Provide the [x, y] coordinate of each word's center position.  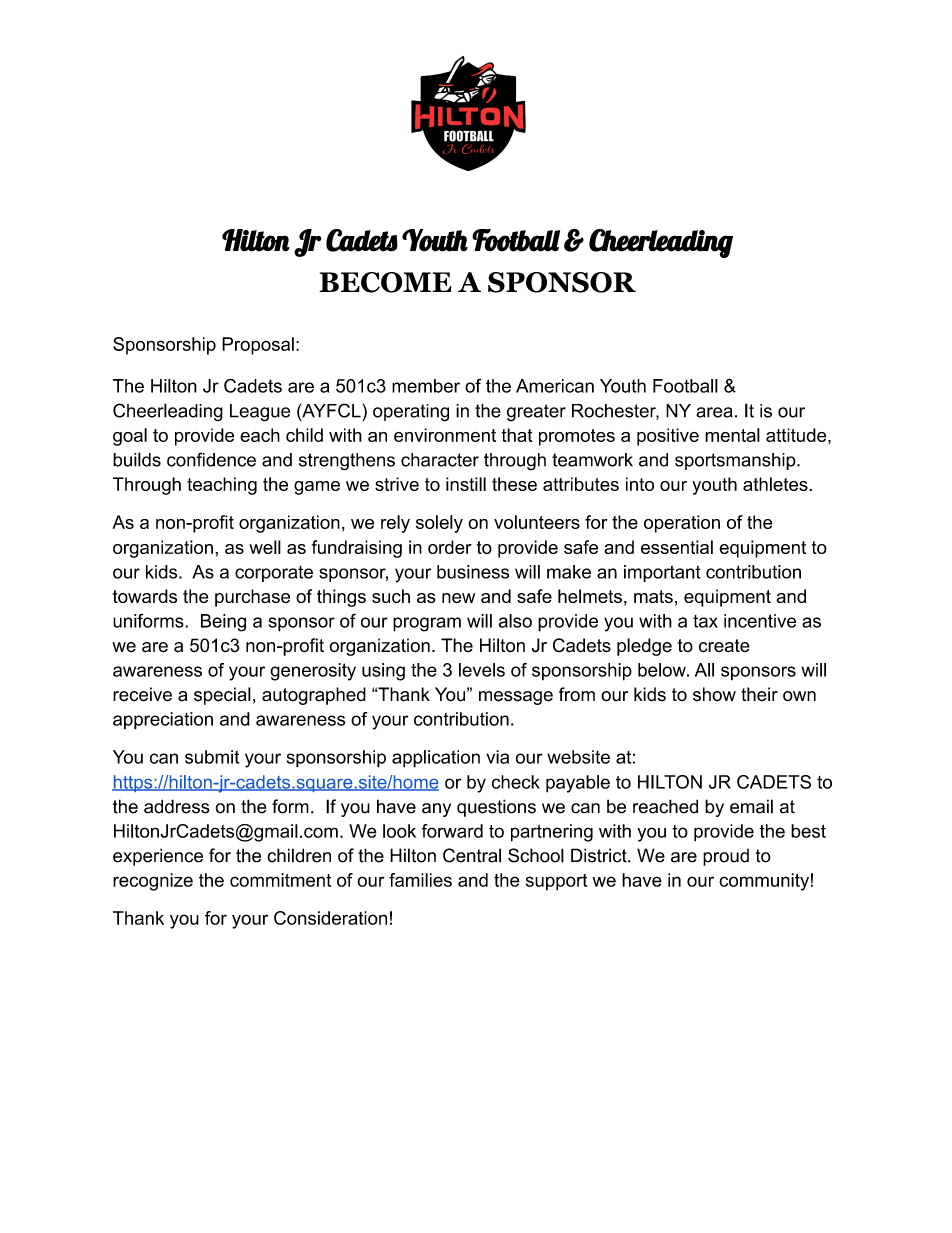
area [714, 412]
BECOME [385, 282]
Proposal [258, 346]
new [458, 598]
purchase [252, 598]
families [420, 880]
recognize [153, 882]
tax [705, 621]
